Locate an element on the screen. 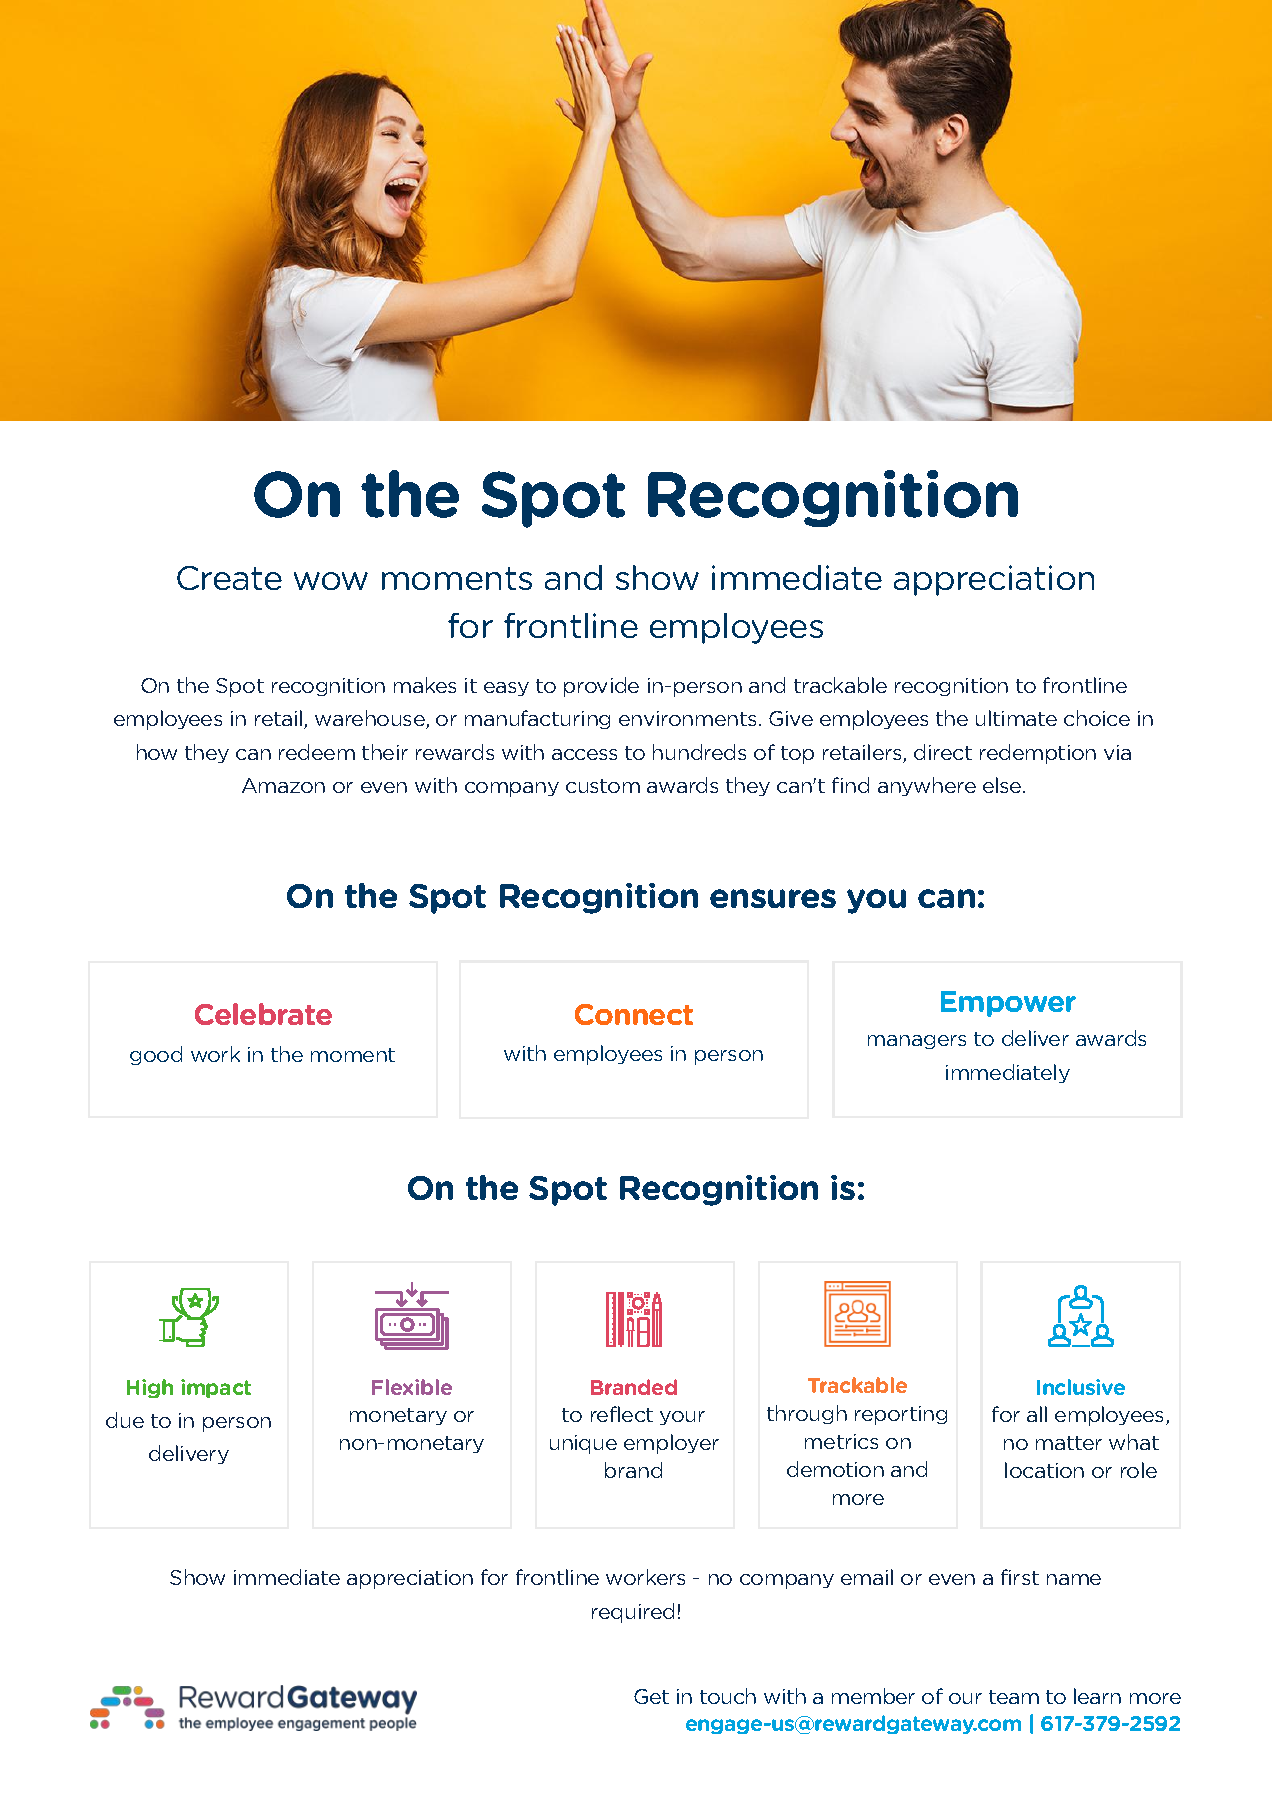 This screenshot has width=1272, height=1799. Get is located at coordinates (651, 1696).
